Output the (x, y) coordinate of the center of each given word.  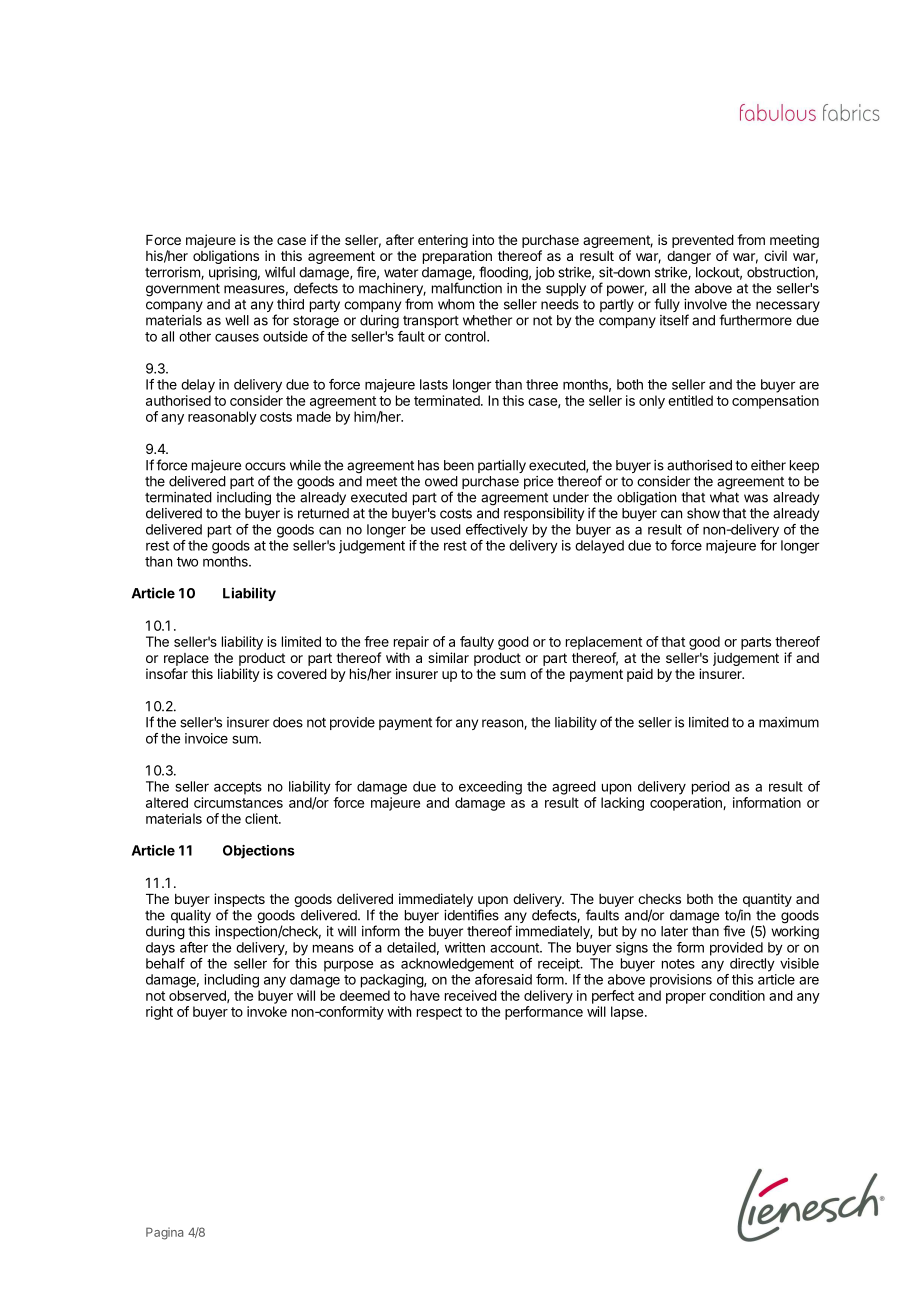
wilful (280, 272)
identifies (471, 915)
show (703, 513)
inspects (239, 900)
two (187, 562)
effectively (497, 531)
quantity (766, 901)
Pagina (164, 1233)
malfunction (467, 288)
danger (689, 257)
